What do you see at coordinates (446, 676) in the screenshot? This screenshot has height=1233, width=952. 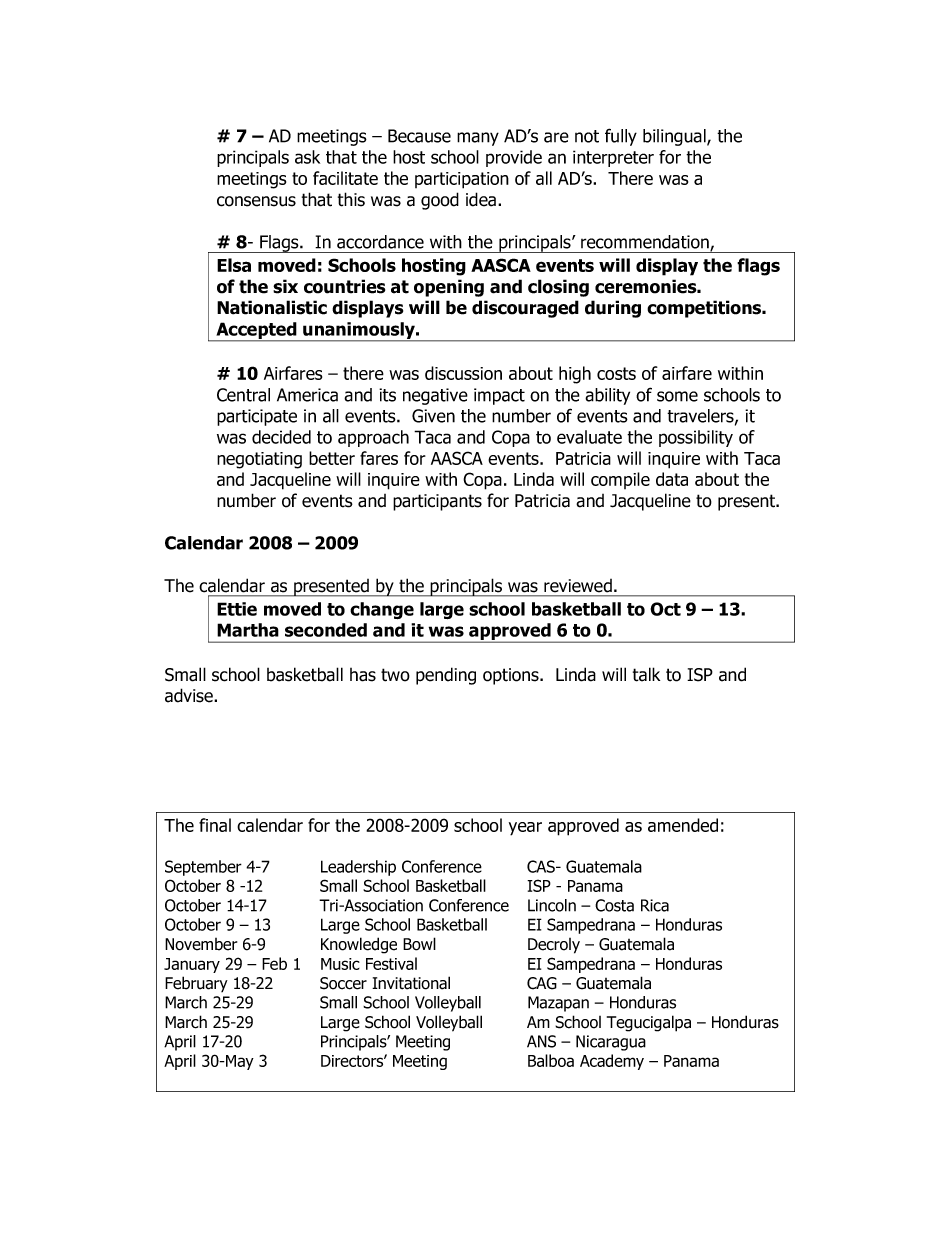 I see `pending` at bounding box center [446, 676].
